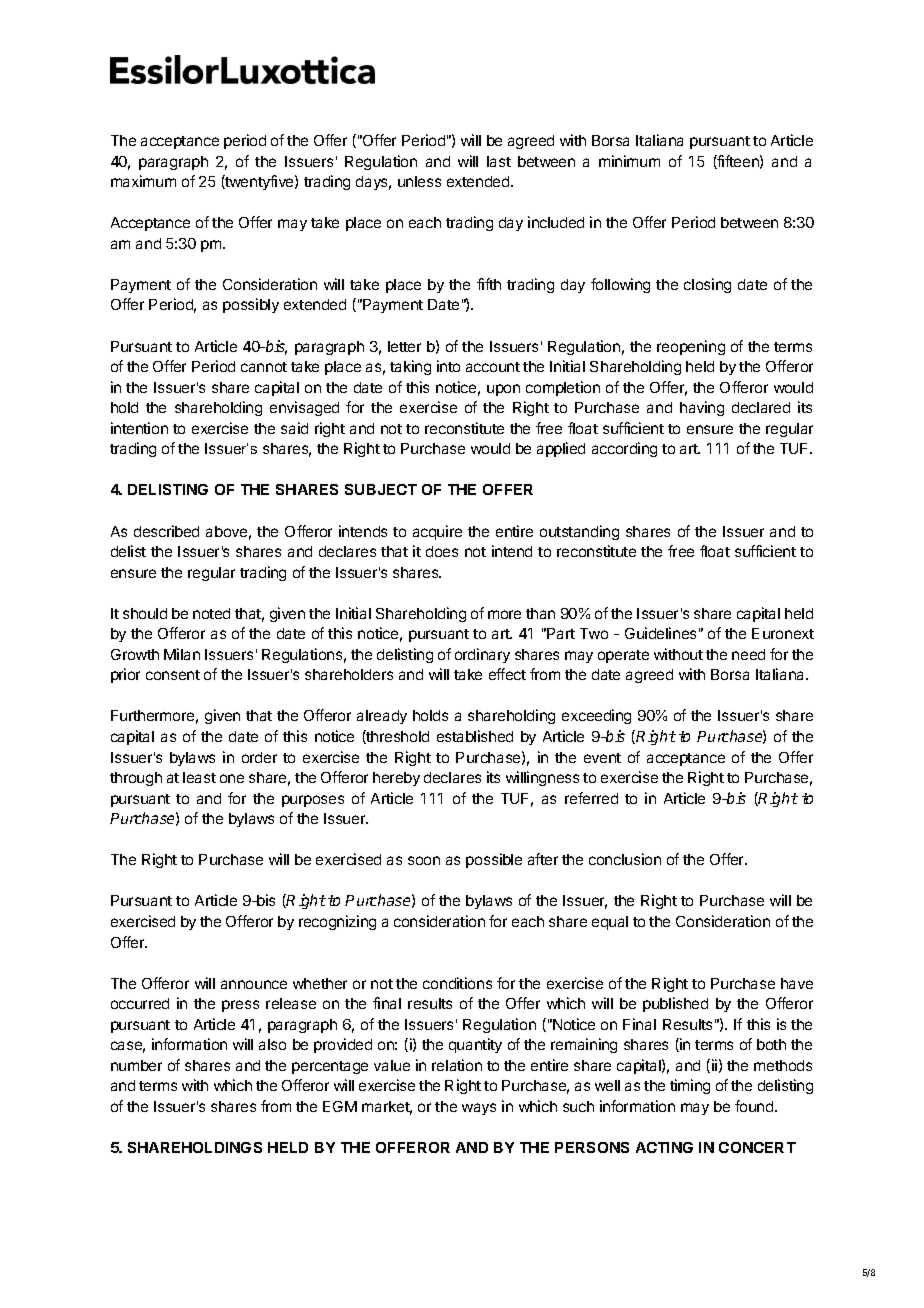 This document has width=924, height=1308. What do you see at coordinates (482, 655) in the document?
I see `ordinary` at bounding box center [482, 655].
